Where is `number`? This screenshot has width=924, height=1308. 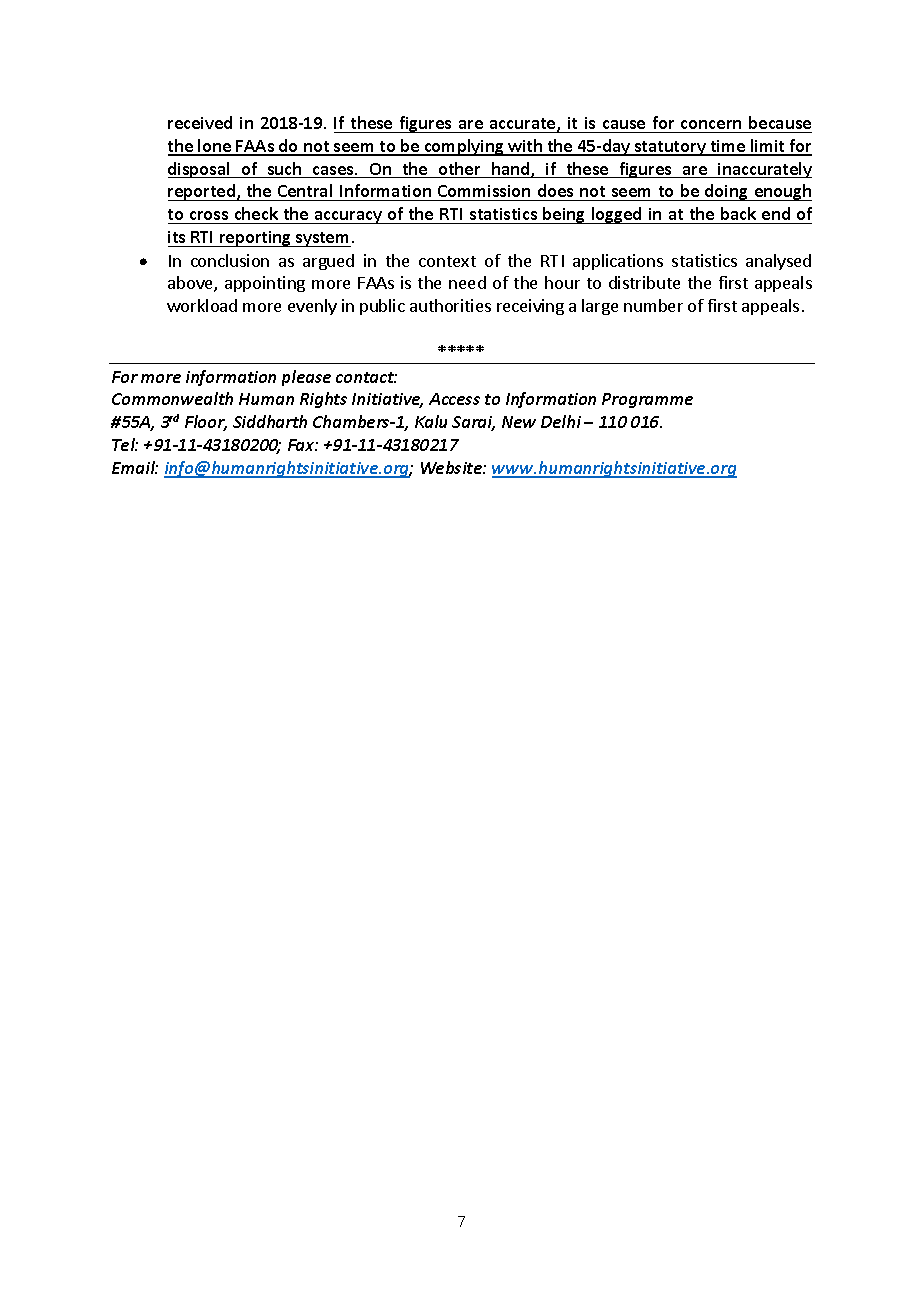 number is located at coordinates (653, 305).
